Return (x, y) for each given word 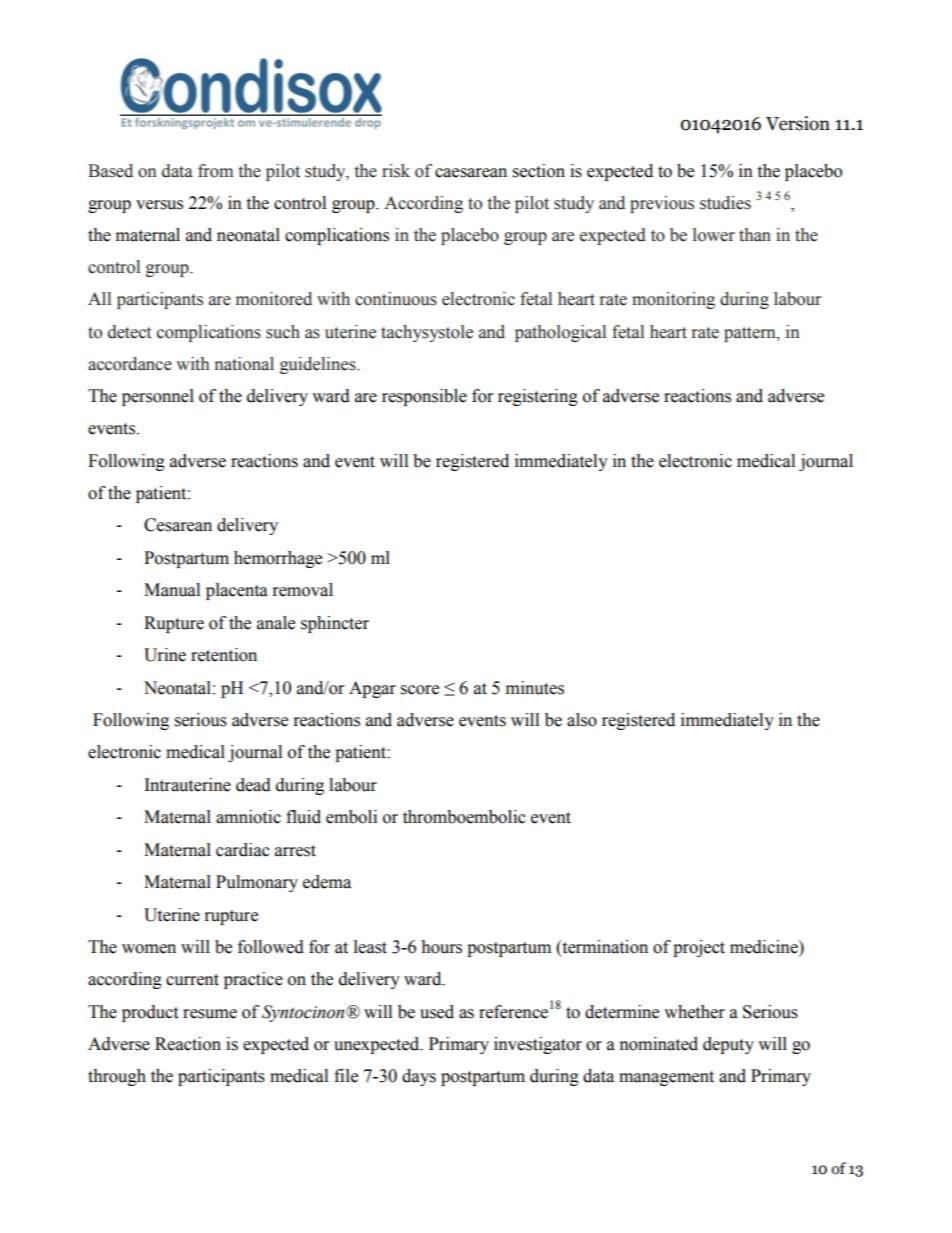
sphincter (335, 624)
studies (725, 203)
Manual (172, 590)
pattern (751, 334)
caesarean (471, 173)
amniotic (248, 817)
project (699, 948)
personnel (158, 397)
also (582, 720)
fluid (303, 817)
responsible (424, 397)
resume (210, 1014)
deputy (728, 1045)
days (419, 1077)
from (215, 171)
